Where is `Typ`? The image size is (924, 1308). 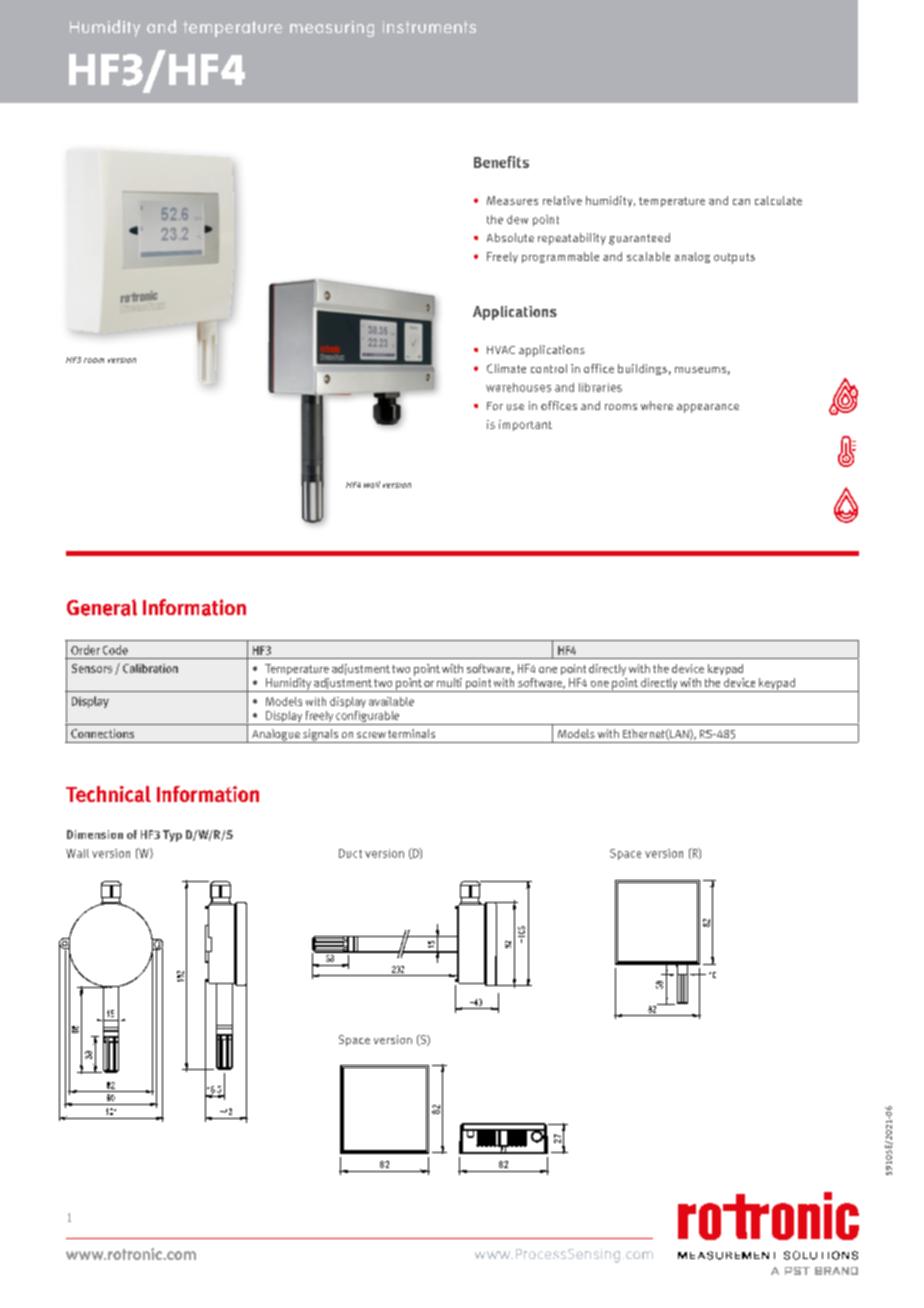 Typ is located at coordinates (172, 836).
